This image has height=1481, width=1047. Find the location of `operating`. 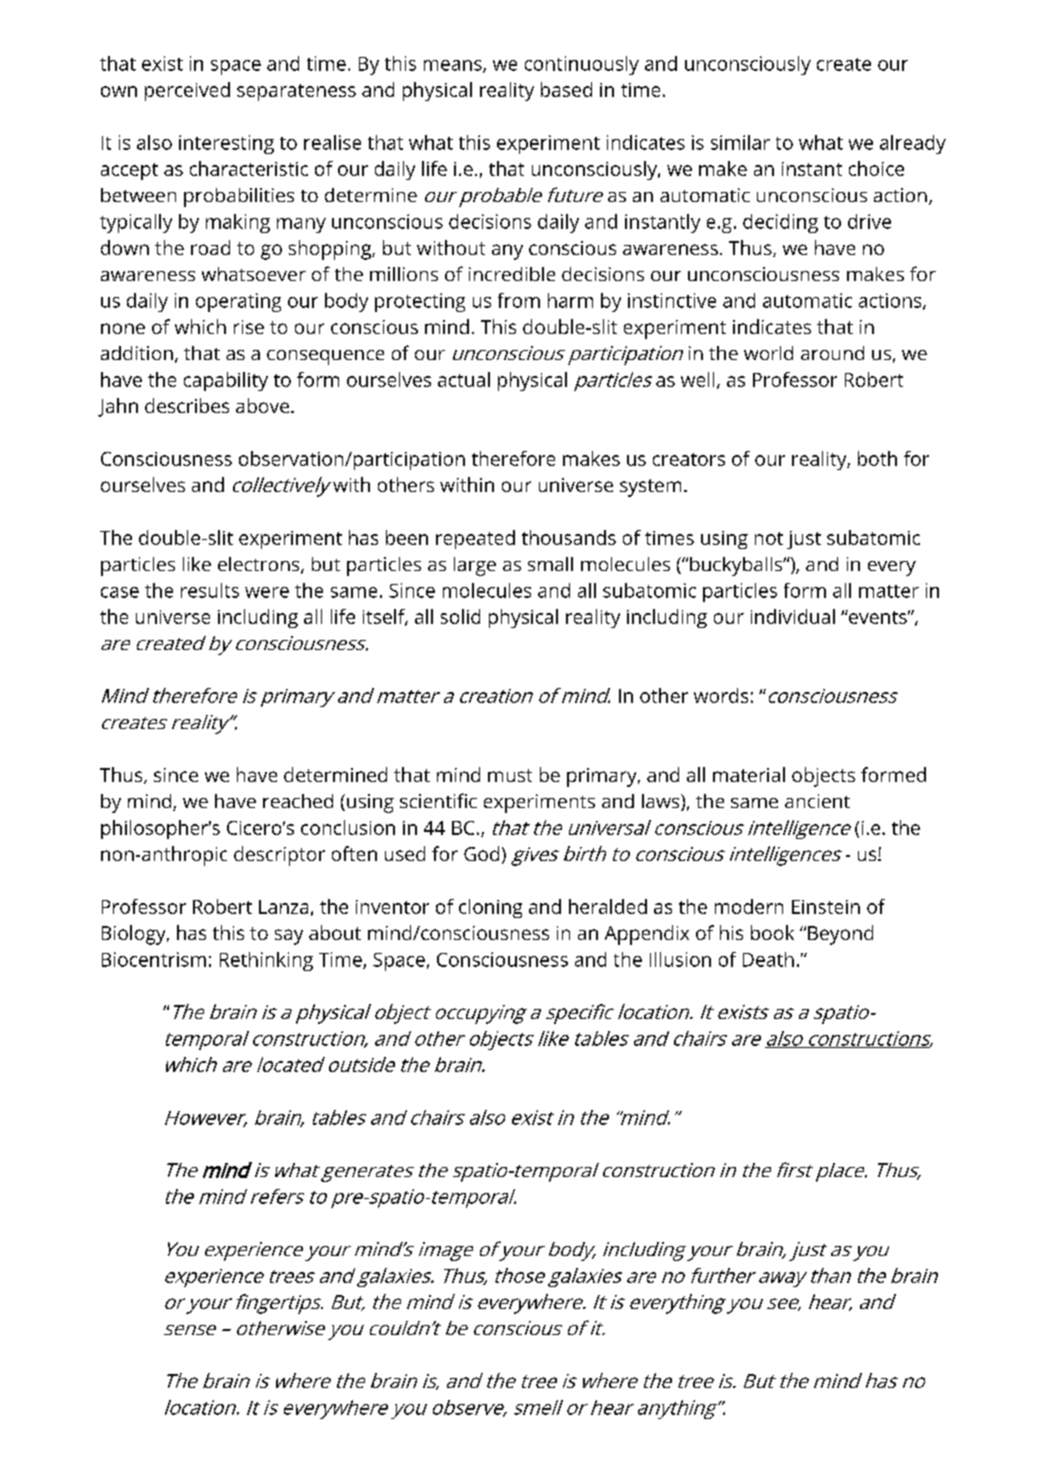

operating is located at coordinates (238, 302).
